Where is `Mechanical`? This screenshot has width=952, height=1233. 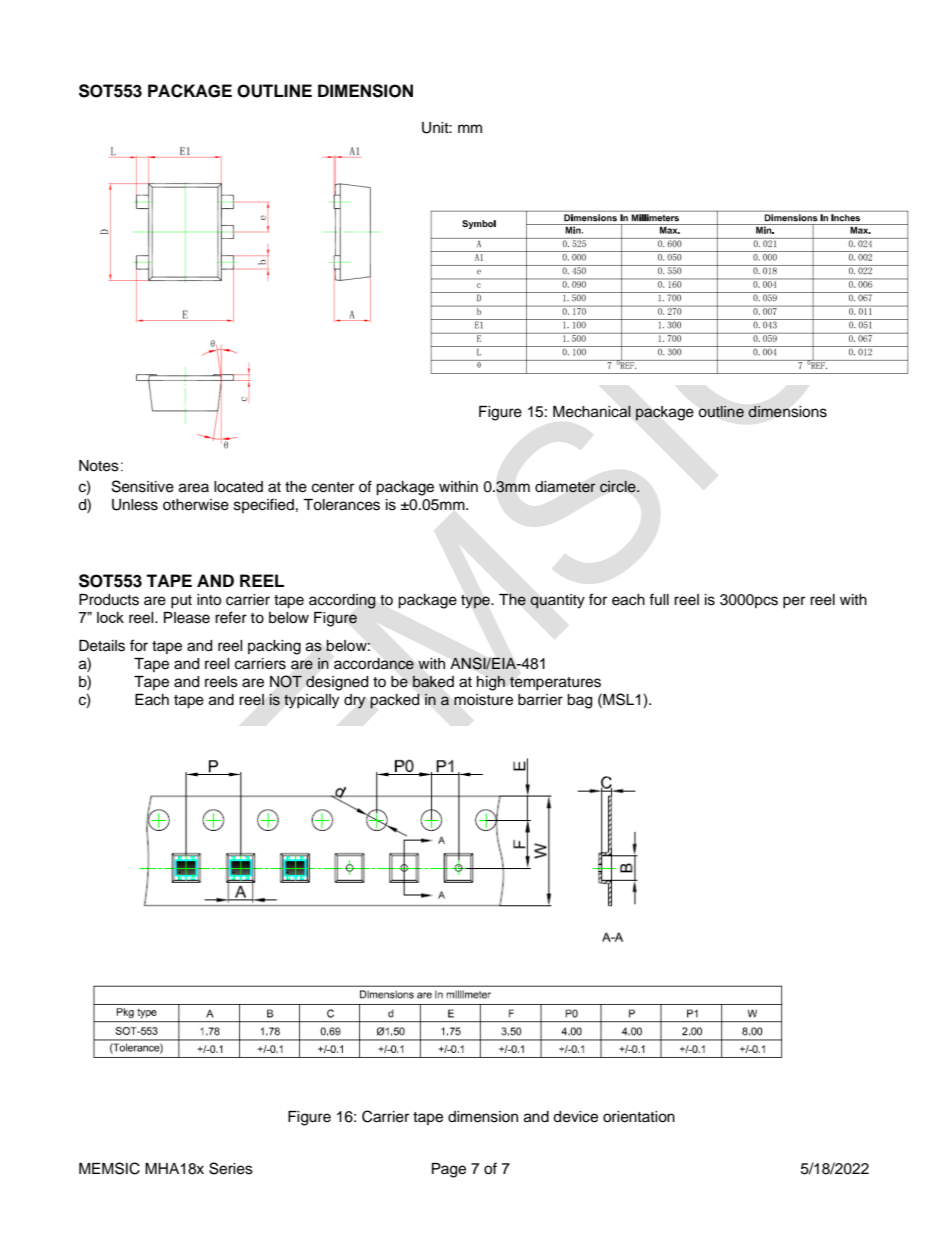 Mechanical is located at coordinates (592, 411).
